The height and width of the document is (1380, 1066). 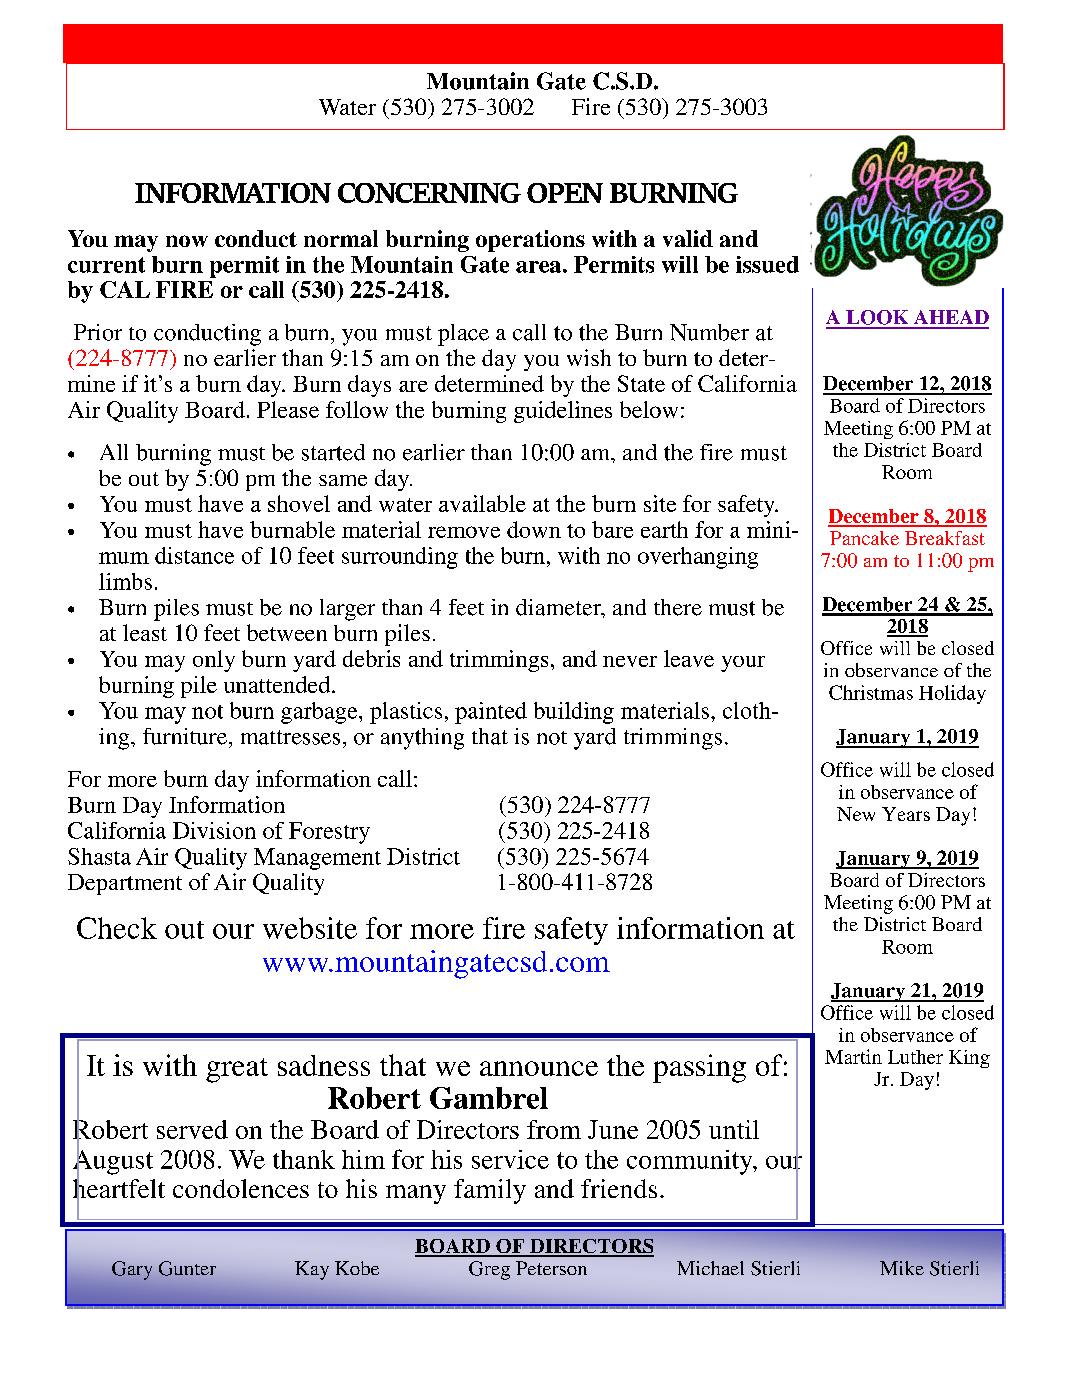 I want to click on Christmas, so click(x=871, y=692).
